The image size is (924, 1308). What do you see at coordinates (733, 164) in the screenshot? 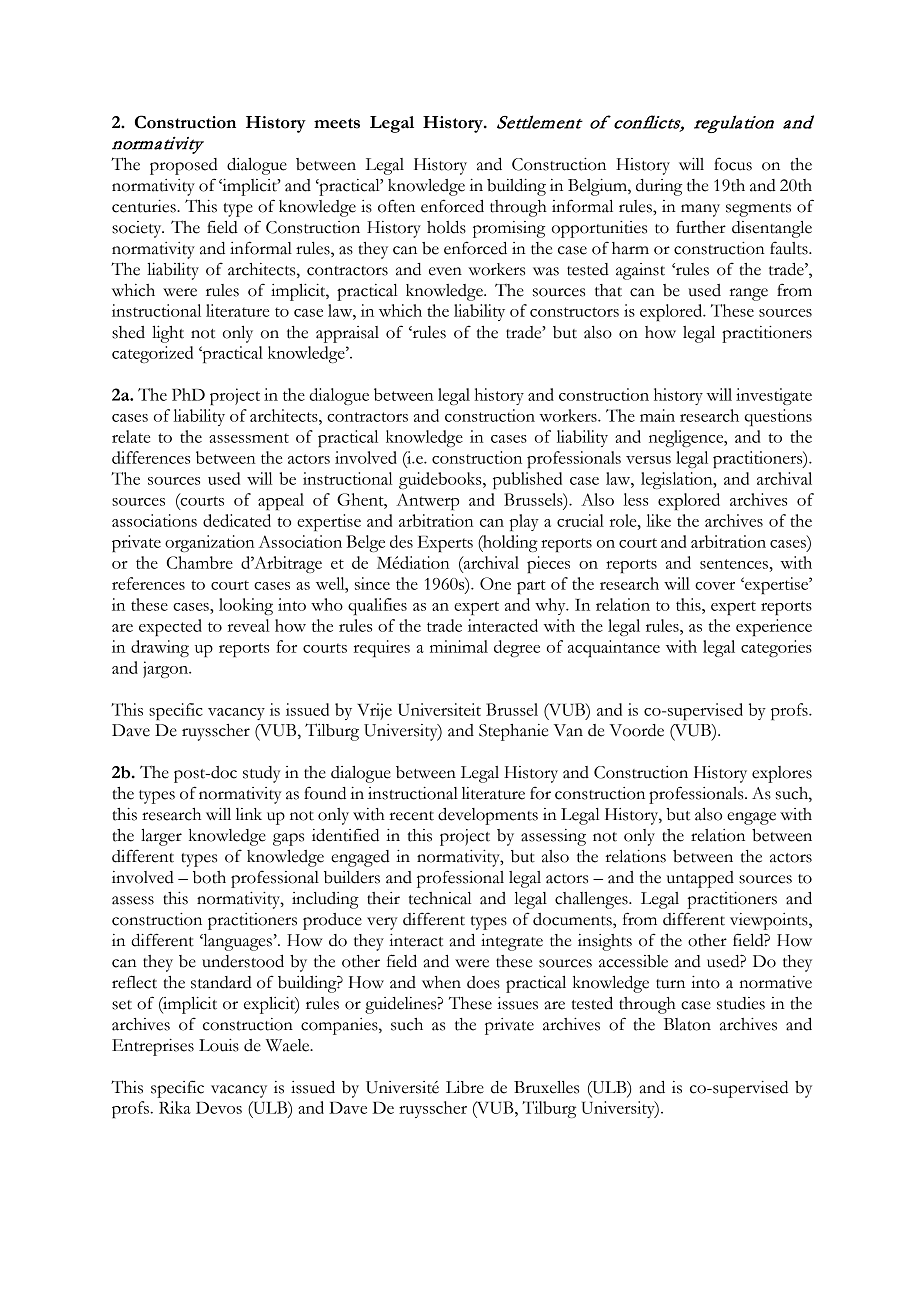
I see `focus` at bounding box center [733, 164].
